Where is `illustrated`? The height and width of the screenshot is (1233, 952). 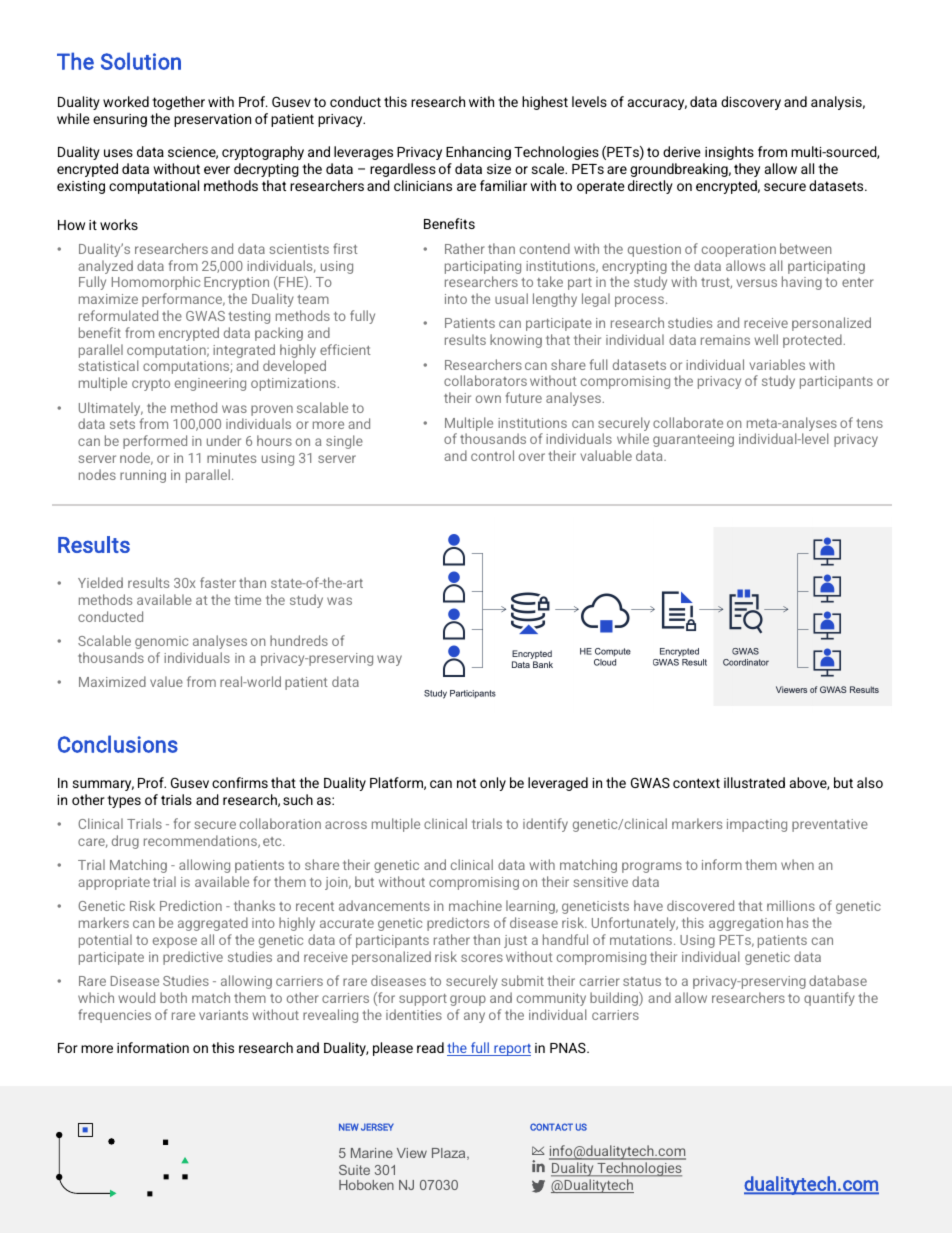
illustrated is located at coordinates (754, 782).
